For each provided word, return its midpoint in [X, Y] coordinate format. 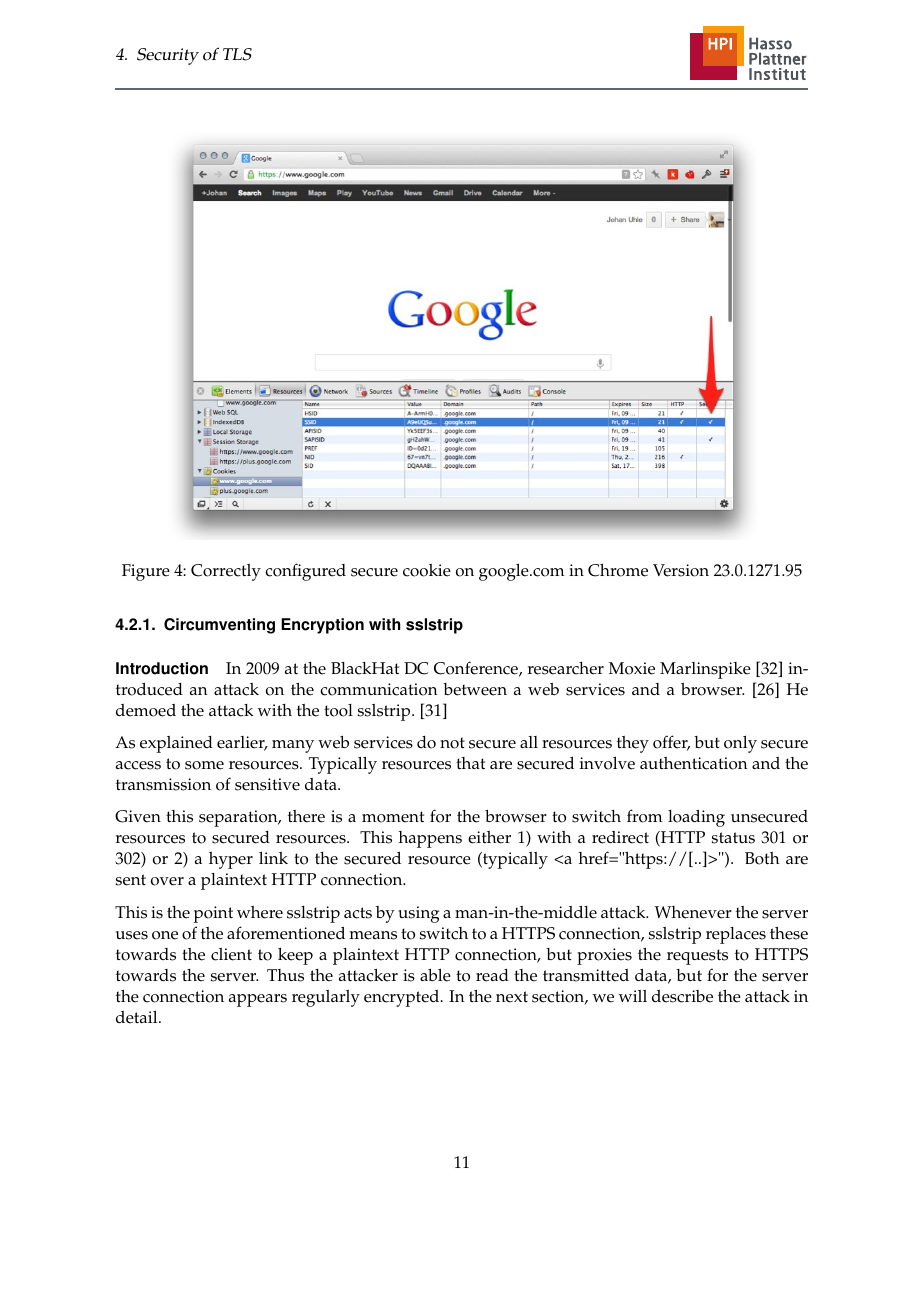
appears [258, 1000]
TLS [237, 54]
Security [168, 56]
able [435, 975]
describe [682, 996]
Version [681, 570]
